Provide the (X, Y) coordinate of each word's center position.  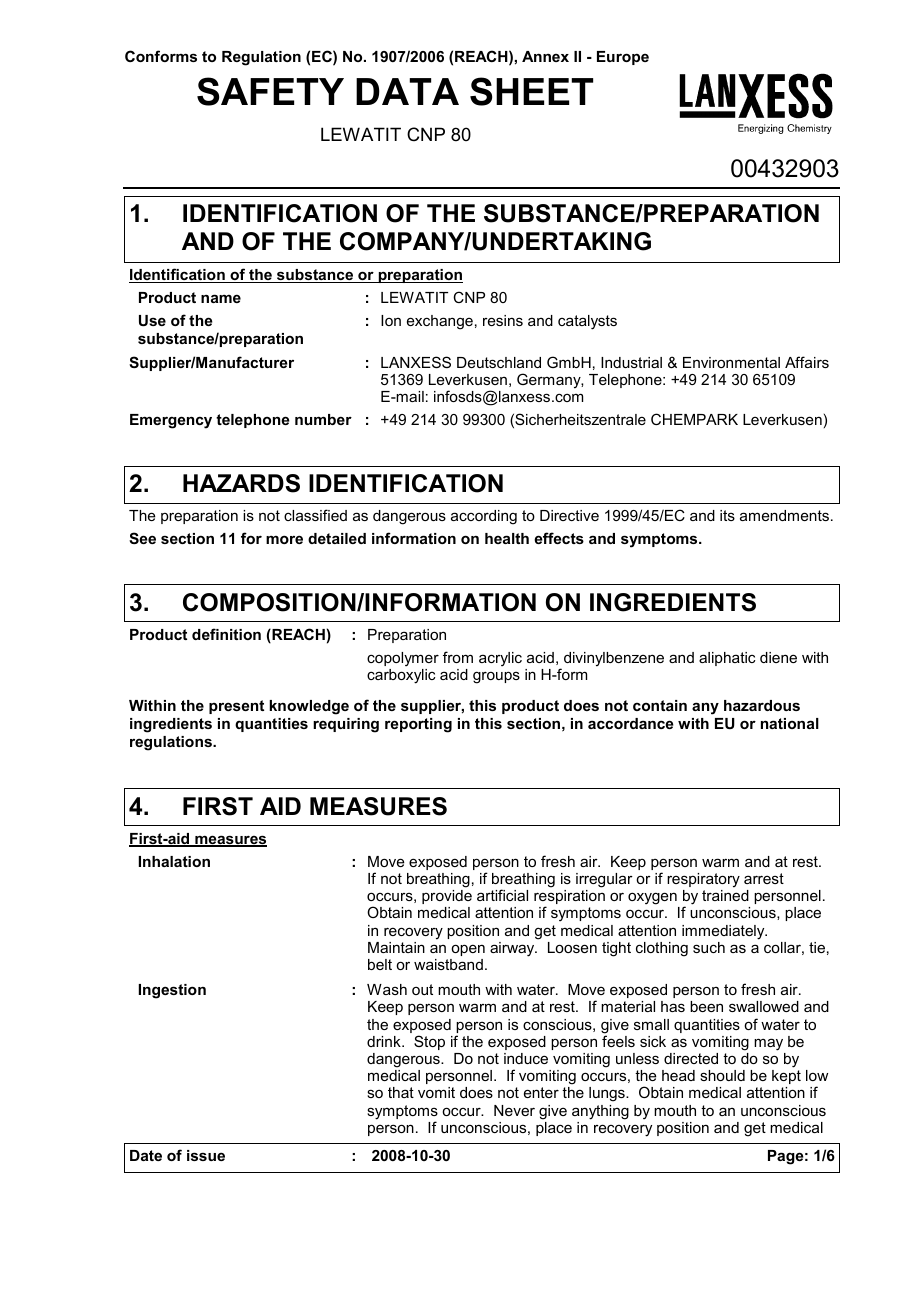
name (221, 298)
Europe (623, 58)
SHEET (531, 91)
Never (514, 1110)
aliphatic (727, 659)
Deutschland (499, 362)
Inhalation (174, 861)
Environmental (731, 362)
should (722, 1075)
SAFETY (270, 91)
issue (206, 1155)
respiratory (703, 880)
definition (226, 634)
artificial (502, 895)
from (458, 657)
